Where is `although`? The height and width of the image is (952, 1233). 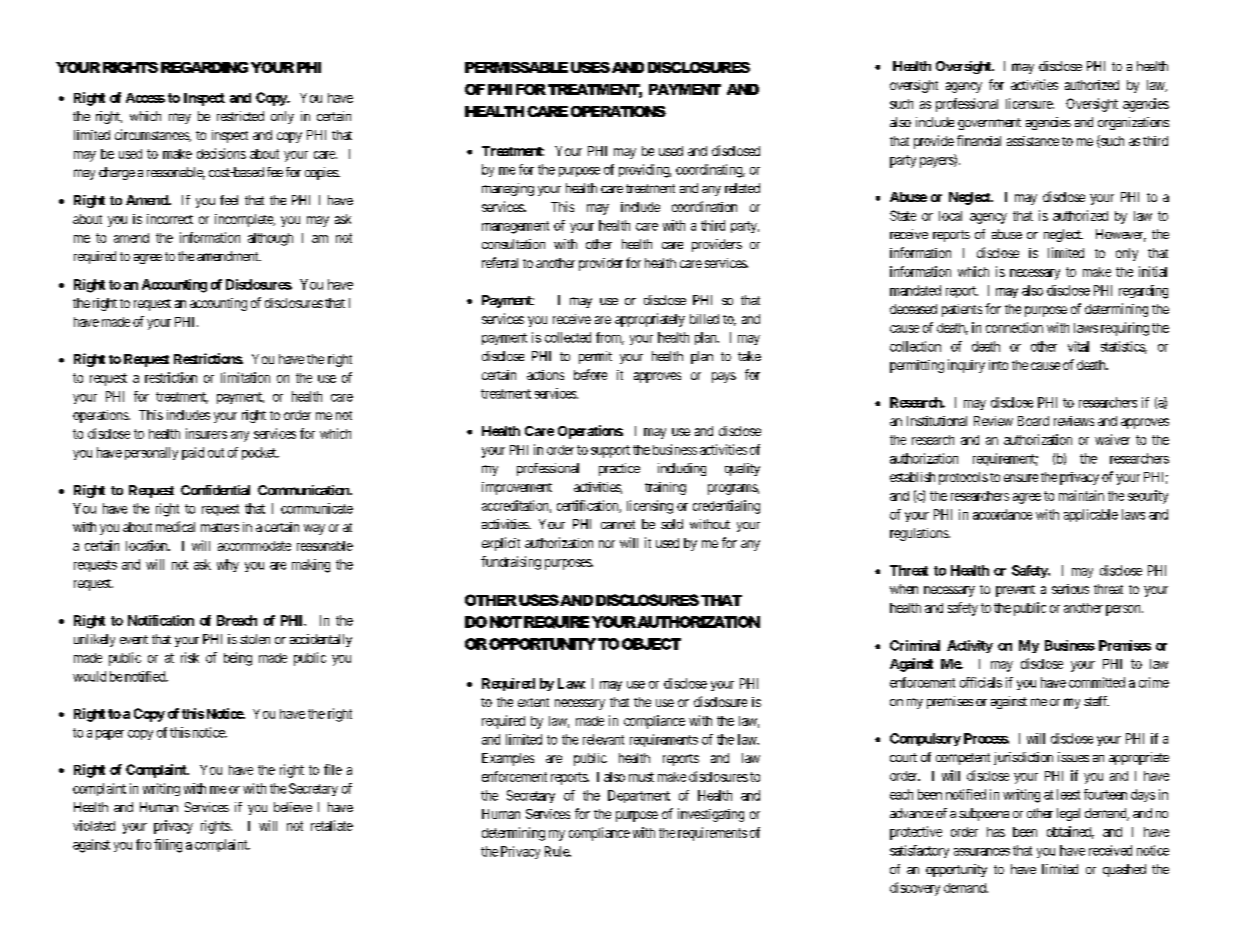
although is located at coordinates (270, 239).
